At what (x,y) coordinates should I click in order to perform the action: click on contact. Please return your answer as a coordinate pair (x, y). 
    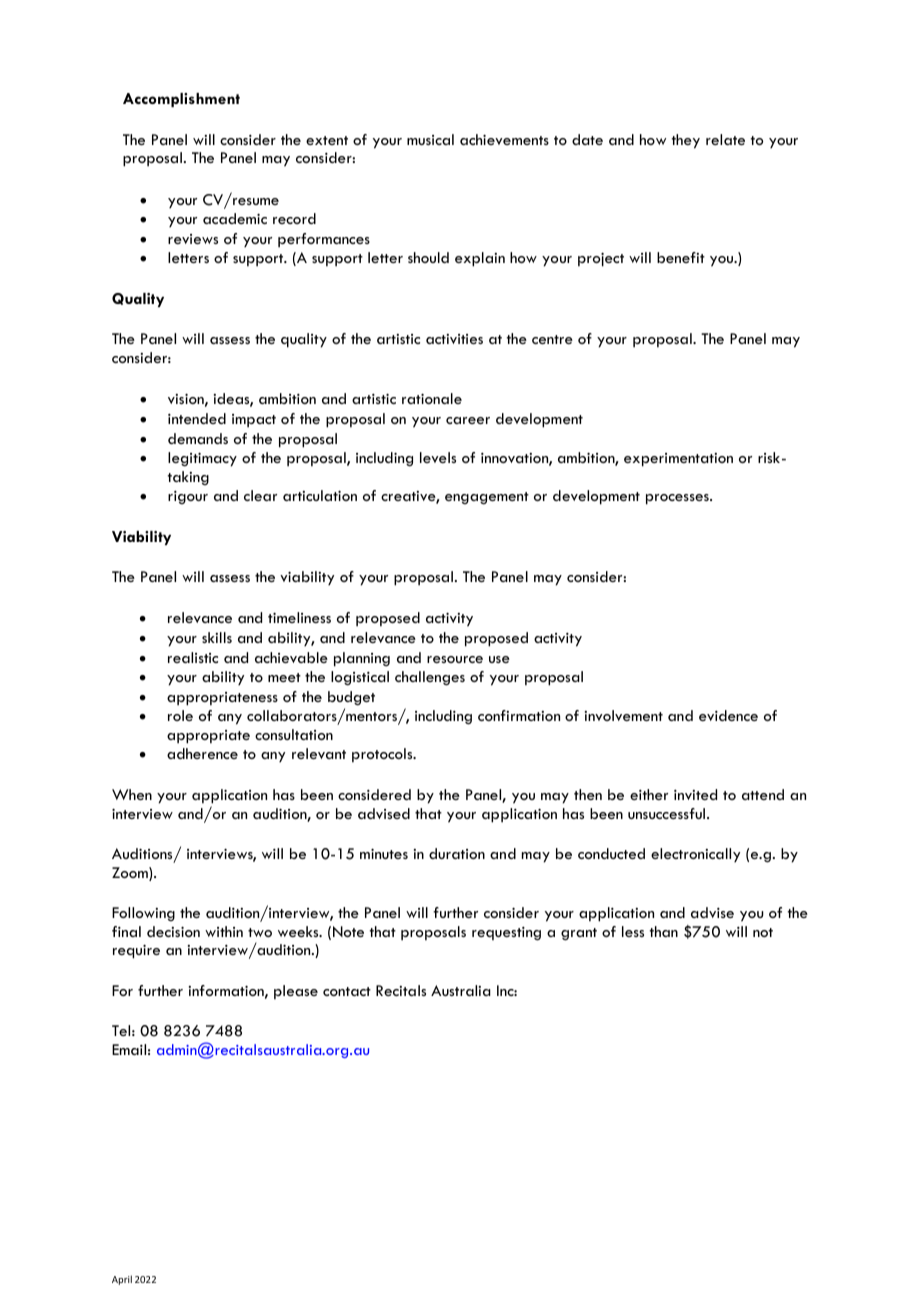
    Looking at the image, I should click on (347, 991).
